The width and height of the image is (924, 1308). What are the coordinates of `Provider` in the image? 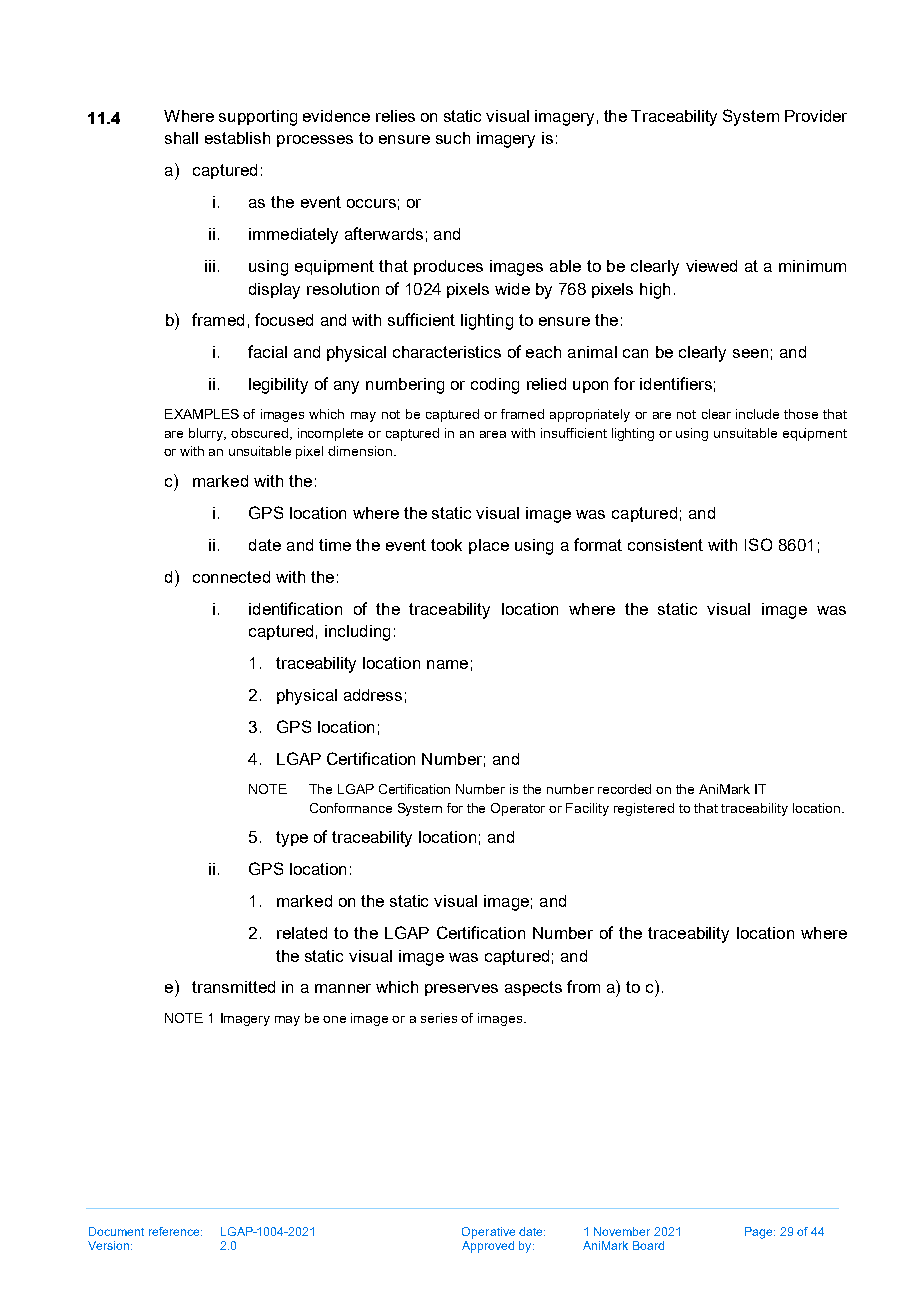 It's located at (816, 116).
